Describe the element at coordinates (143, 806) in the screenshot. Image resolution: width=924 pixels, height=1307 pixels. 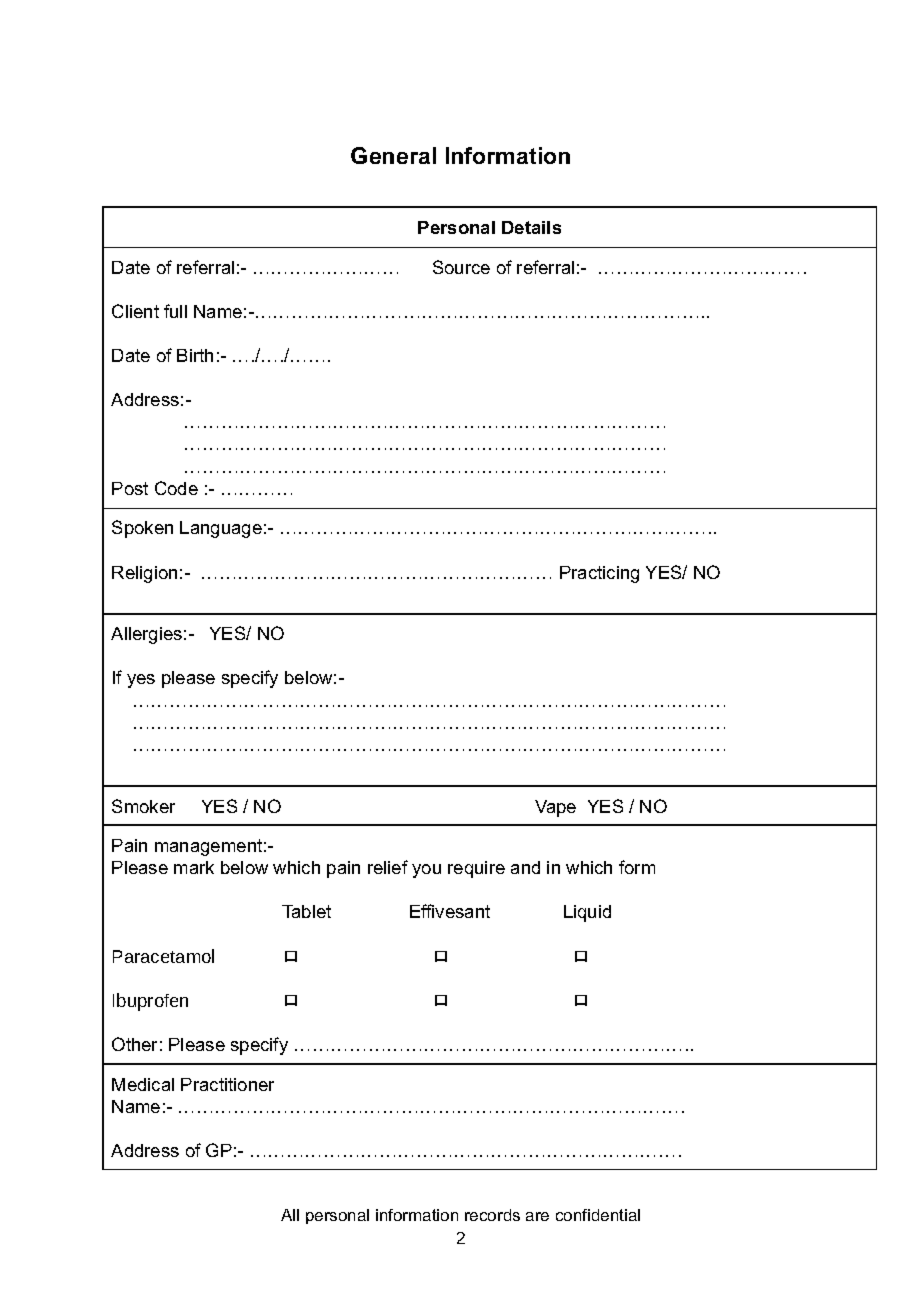
I see `Smoker` at that location.
